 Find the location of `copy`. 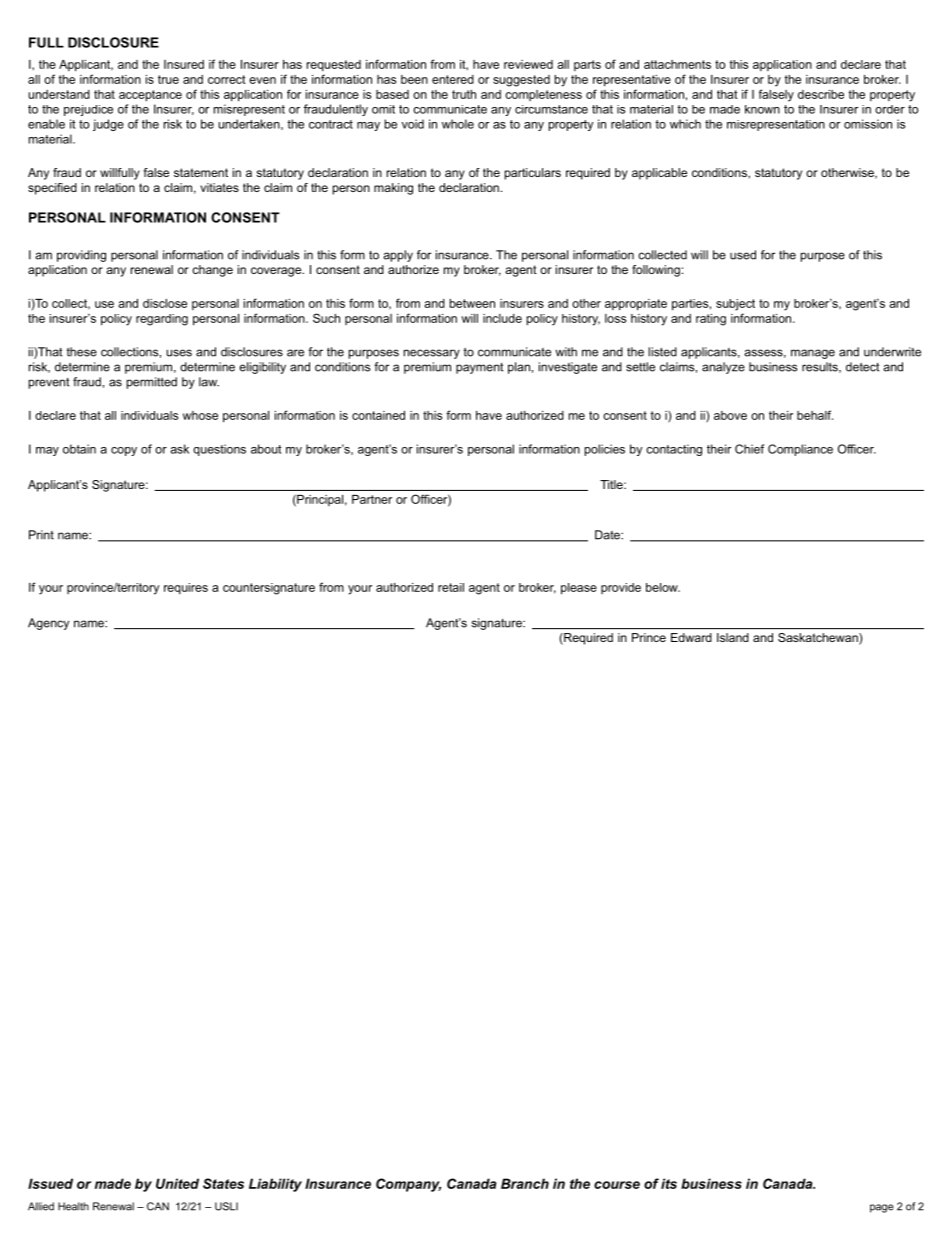

copy is located at coordinates (124, 451).
